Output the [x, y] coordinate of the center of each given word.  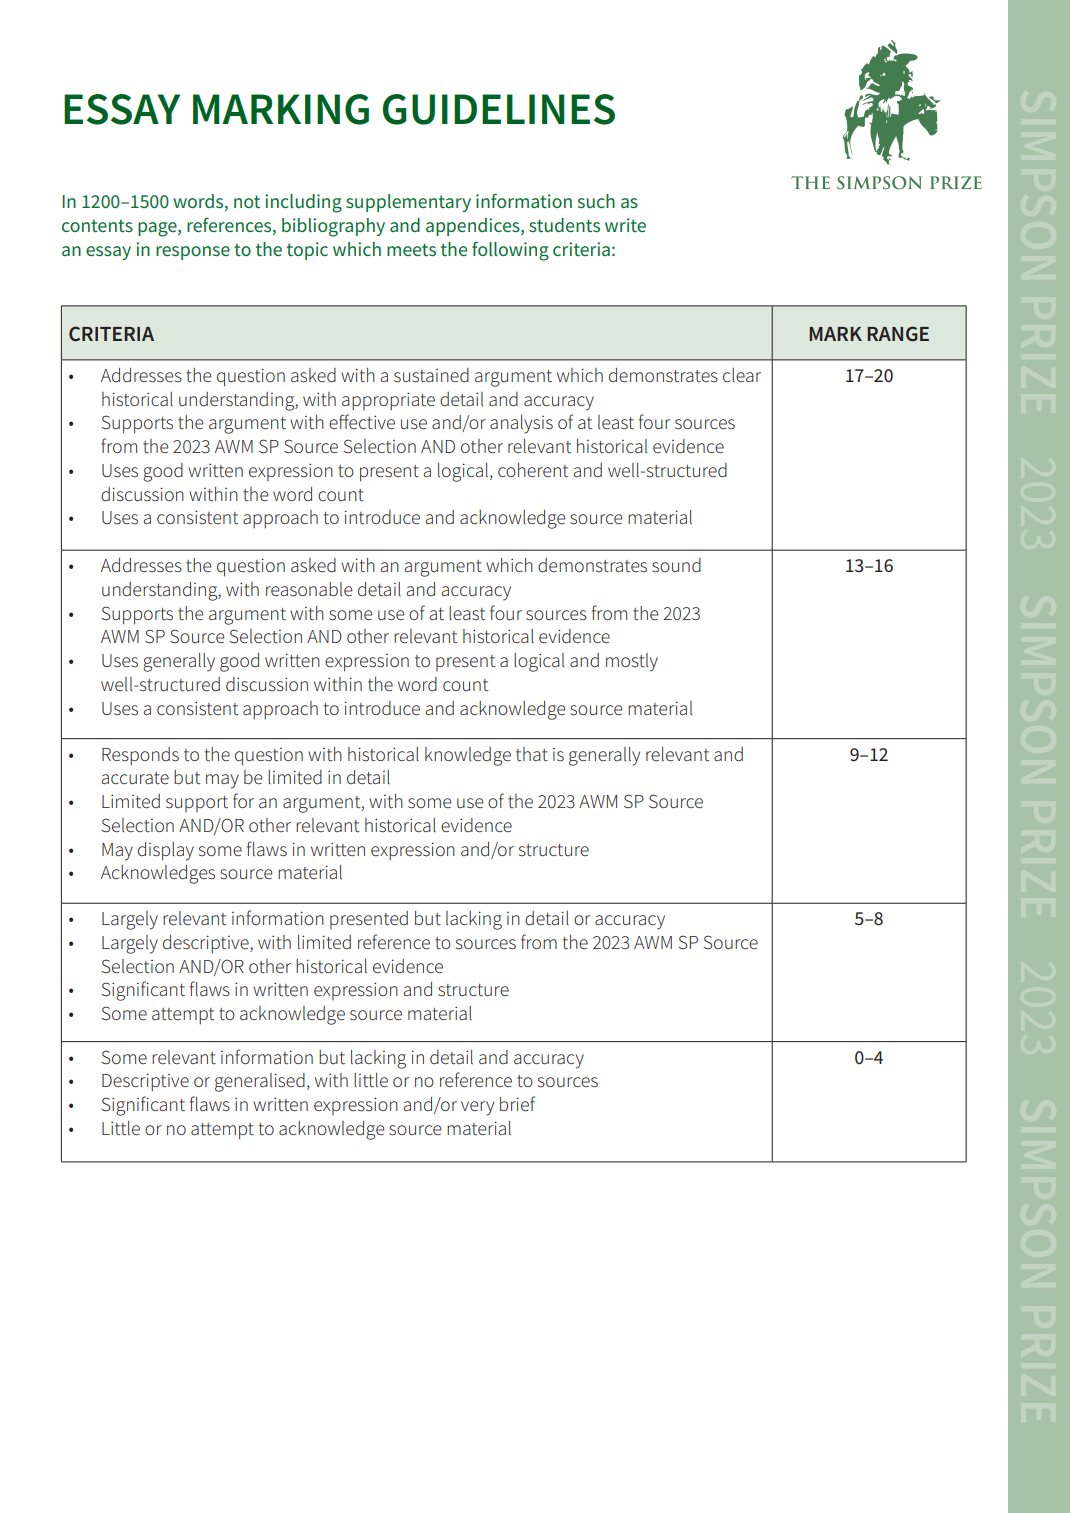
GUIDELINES [499, 109]
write [625, 225]
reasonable [309, 589]
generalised [260, 1082]
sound [676, 565]
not [247, 201]
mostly [632, 662]
